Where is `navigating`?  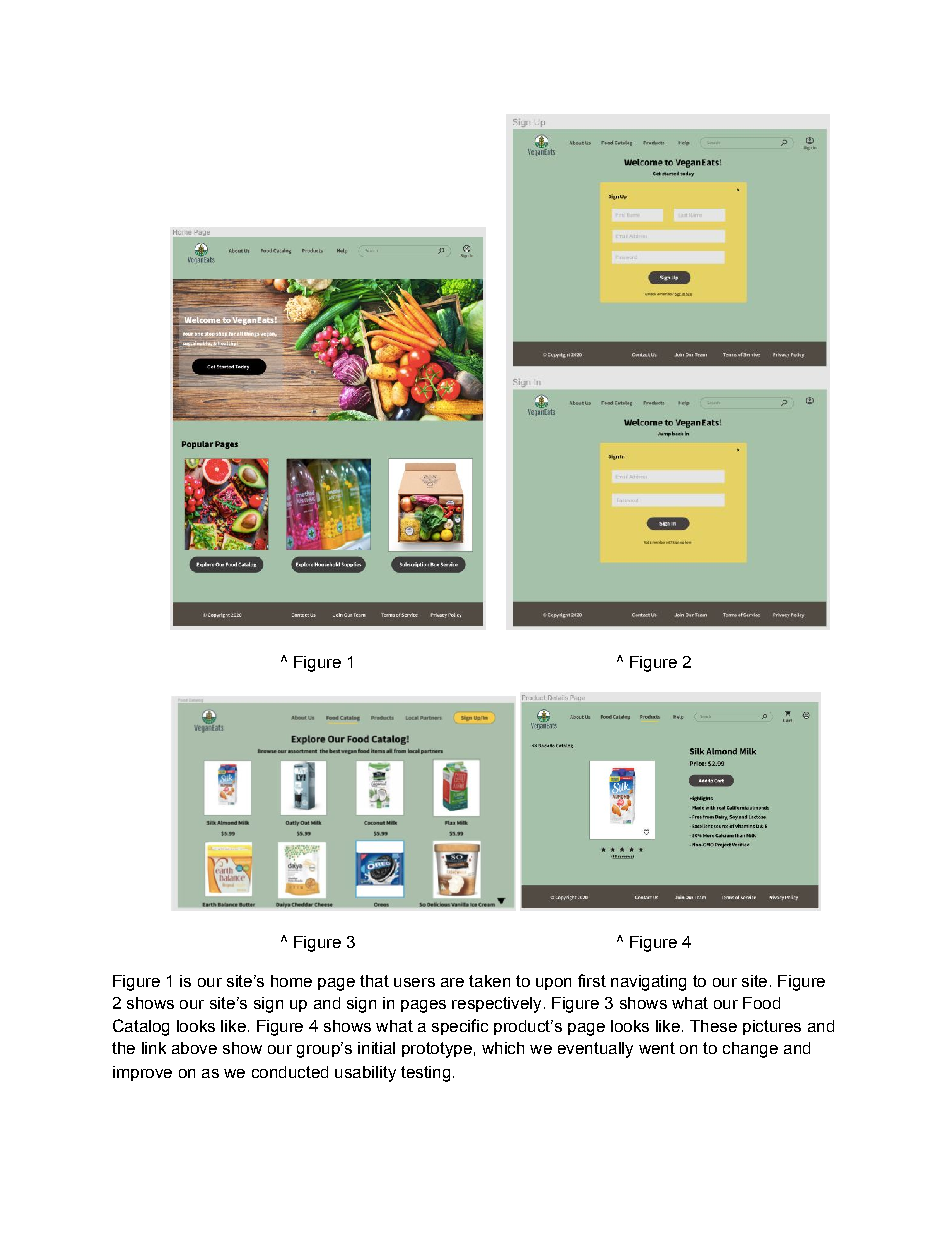
navigating is located at coordinates (648, 983).
